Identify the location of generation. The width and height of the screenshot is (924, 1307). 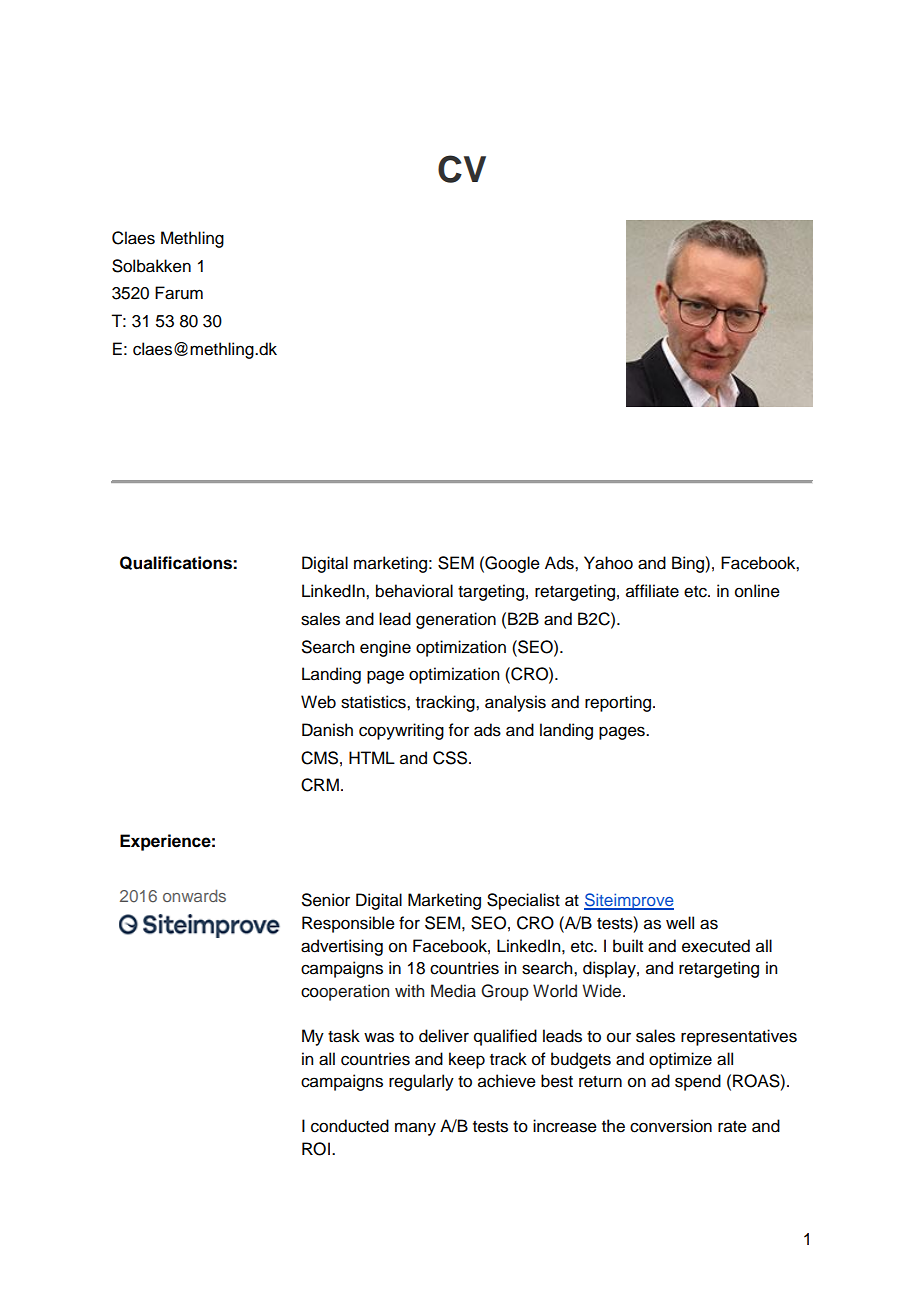
(456, 620).
